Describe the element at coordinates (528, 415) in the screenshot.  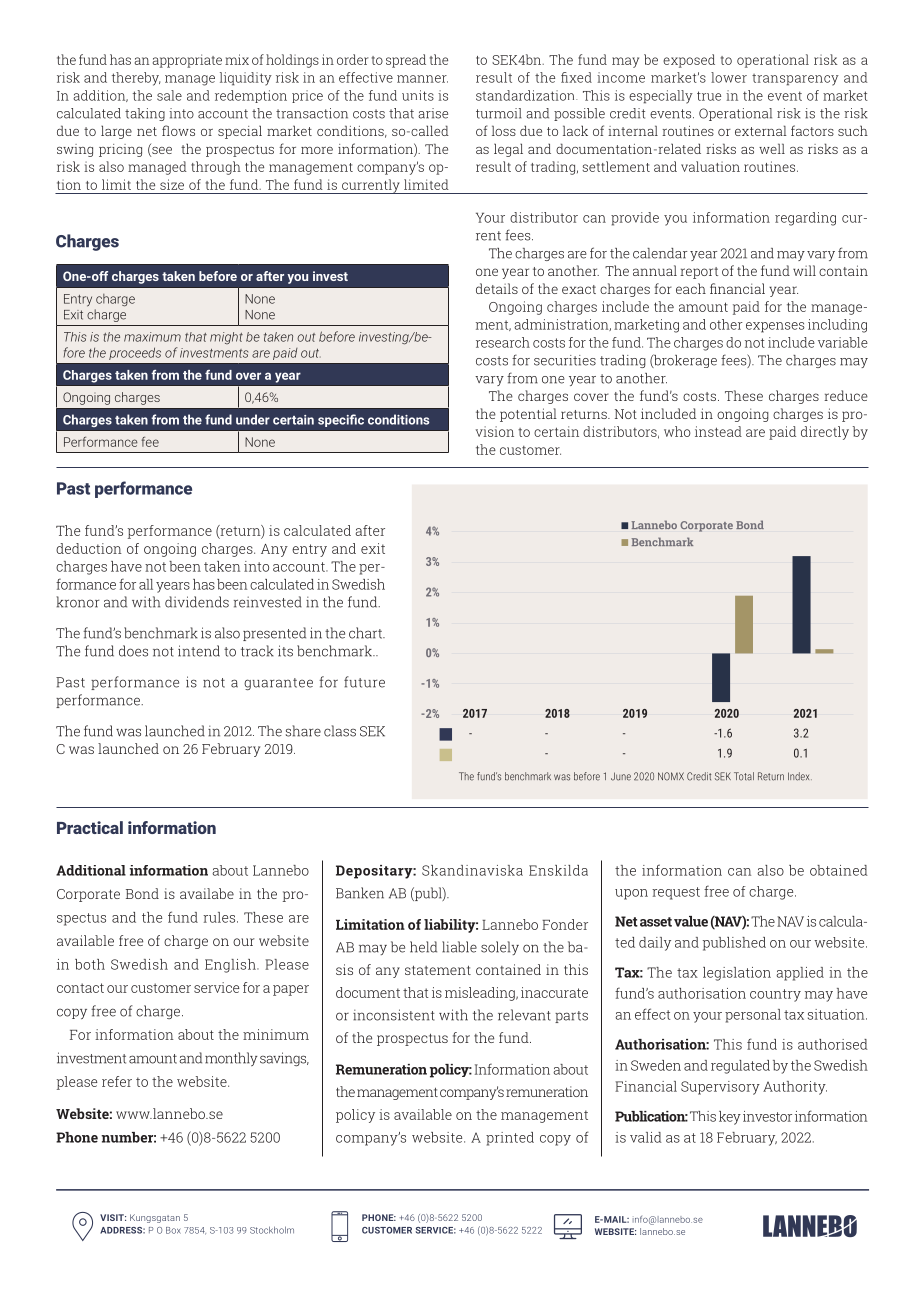
I see `potential` at that location.
